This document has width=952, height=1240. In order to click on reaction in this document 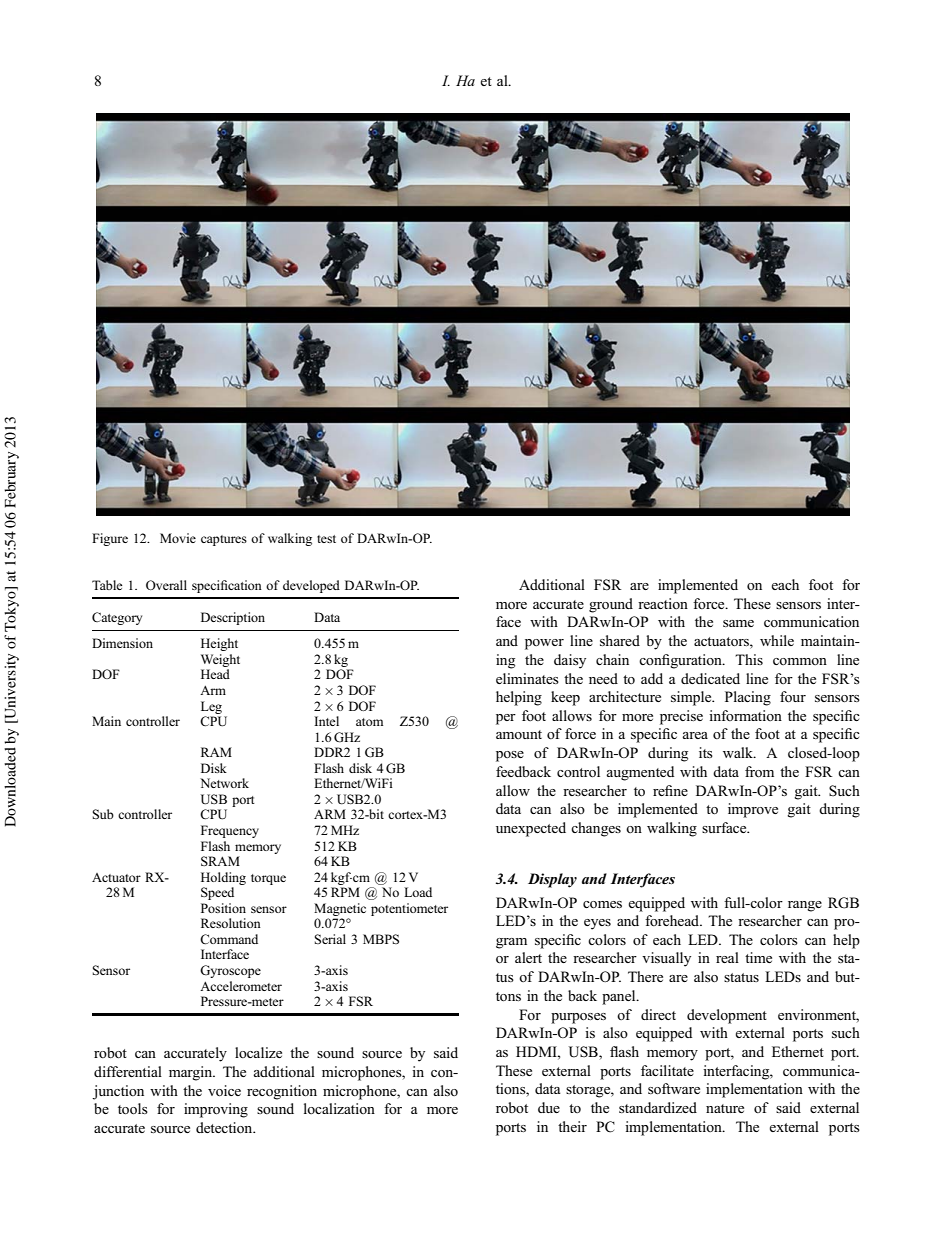, I will do `click(663, 603)`.
